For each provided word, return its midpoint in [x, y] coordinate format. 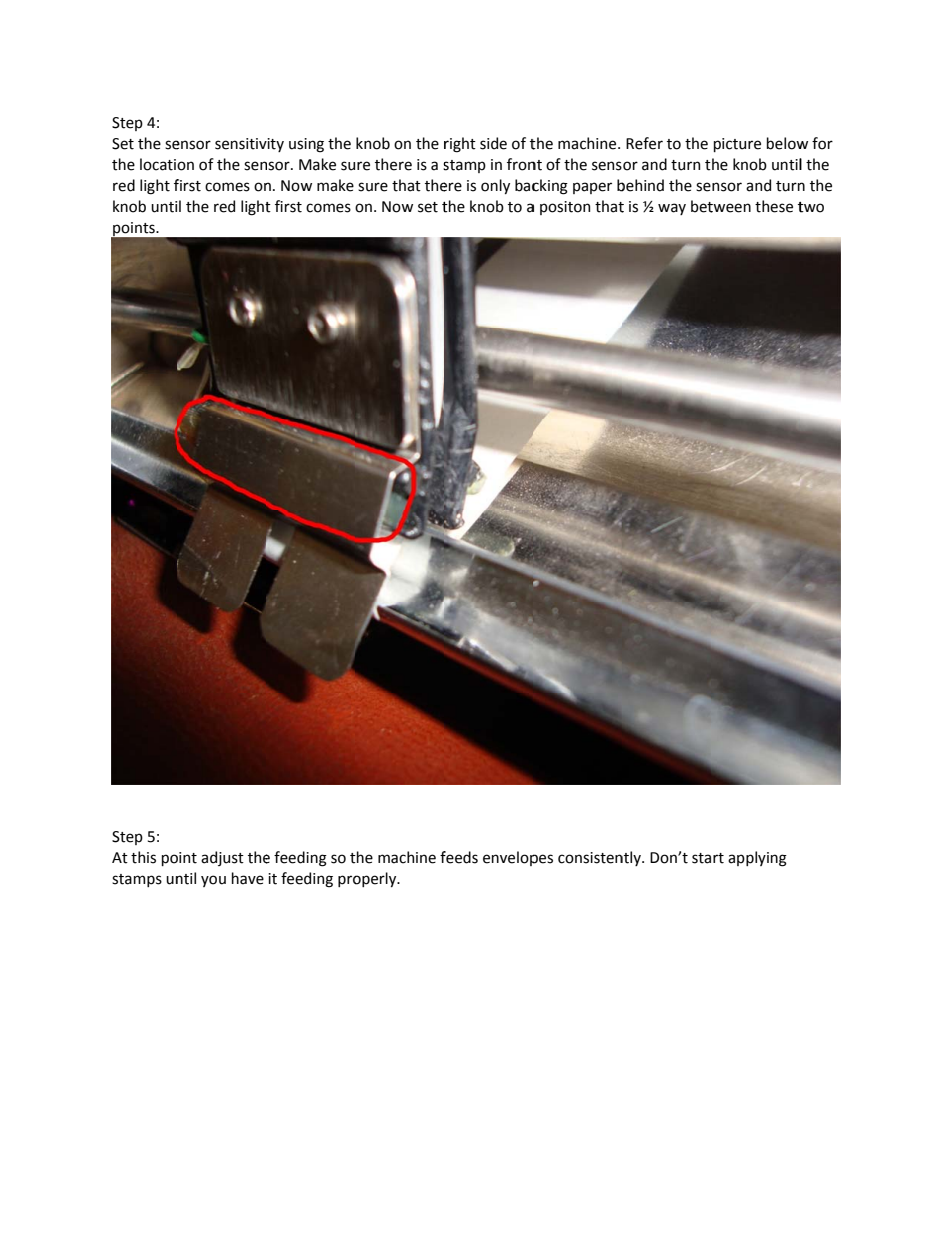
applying [757, 859]
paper [592, 188]
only [495, 186]
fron [521, 164]
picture [737, 145]
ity [275, 145]
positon [565, 208]
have [248, 878]
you [213, 881]
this [143, 857]
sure [373, 187]
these [774, 206]
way [672, 209]
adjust [222, 858]
